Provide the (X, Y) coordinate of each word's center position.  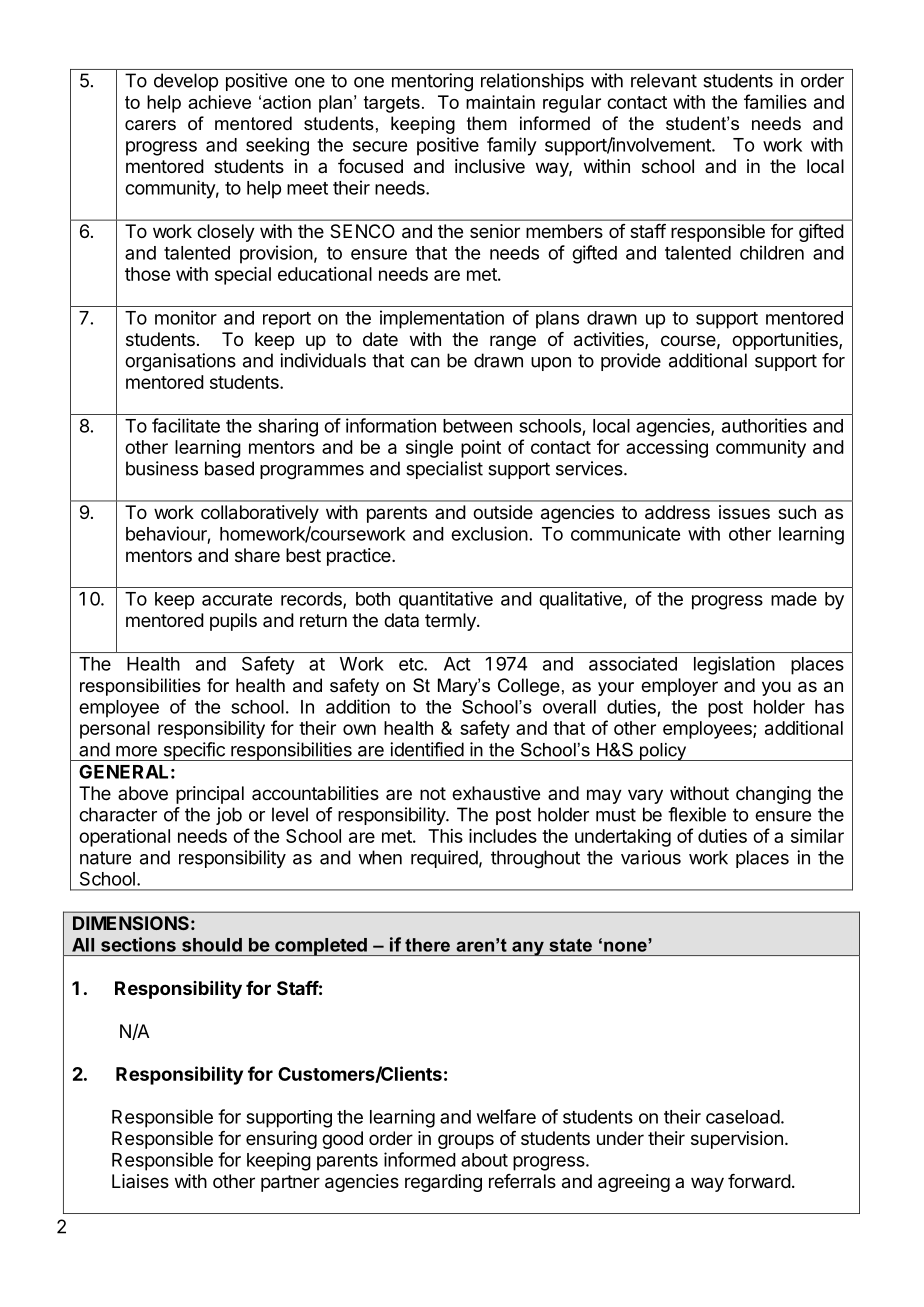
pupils (233, 622)
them (487, 123)
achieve (219, 102)
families (775, 101)
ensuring (281, 1140)
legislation (734, 665)
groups (466, 1141)
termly (451, 622)
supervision (737, 1140)
